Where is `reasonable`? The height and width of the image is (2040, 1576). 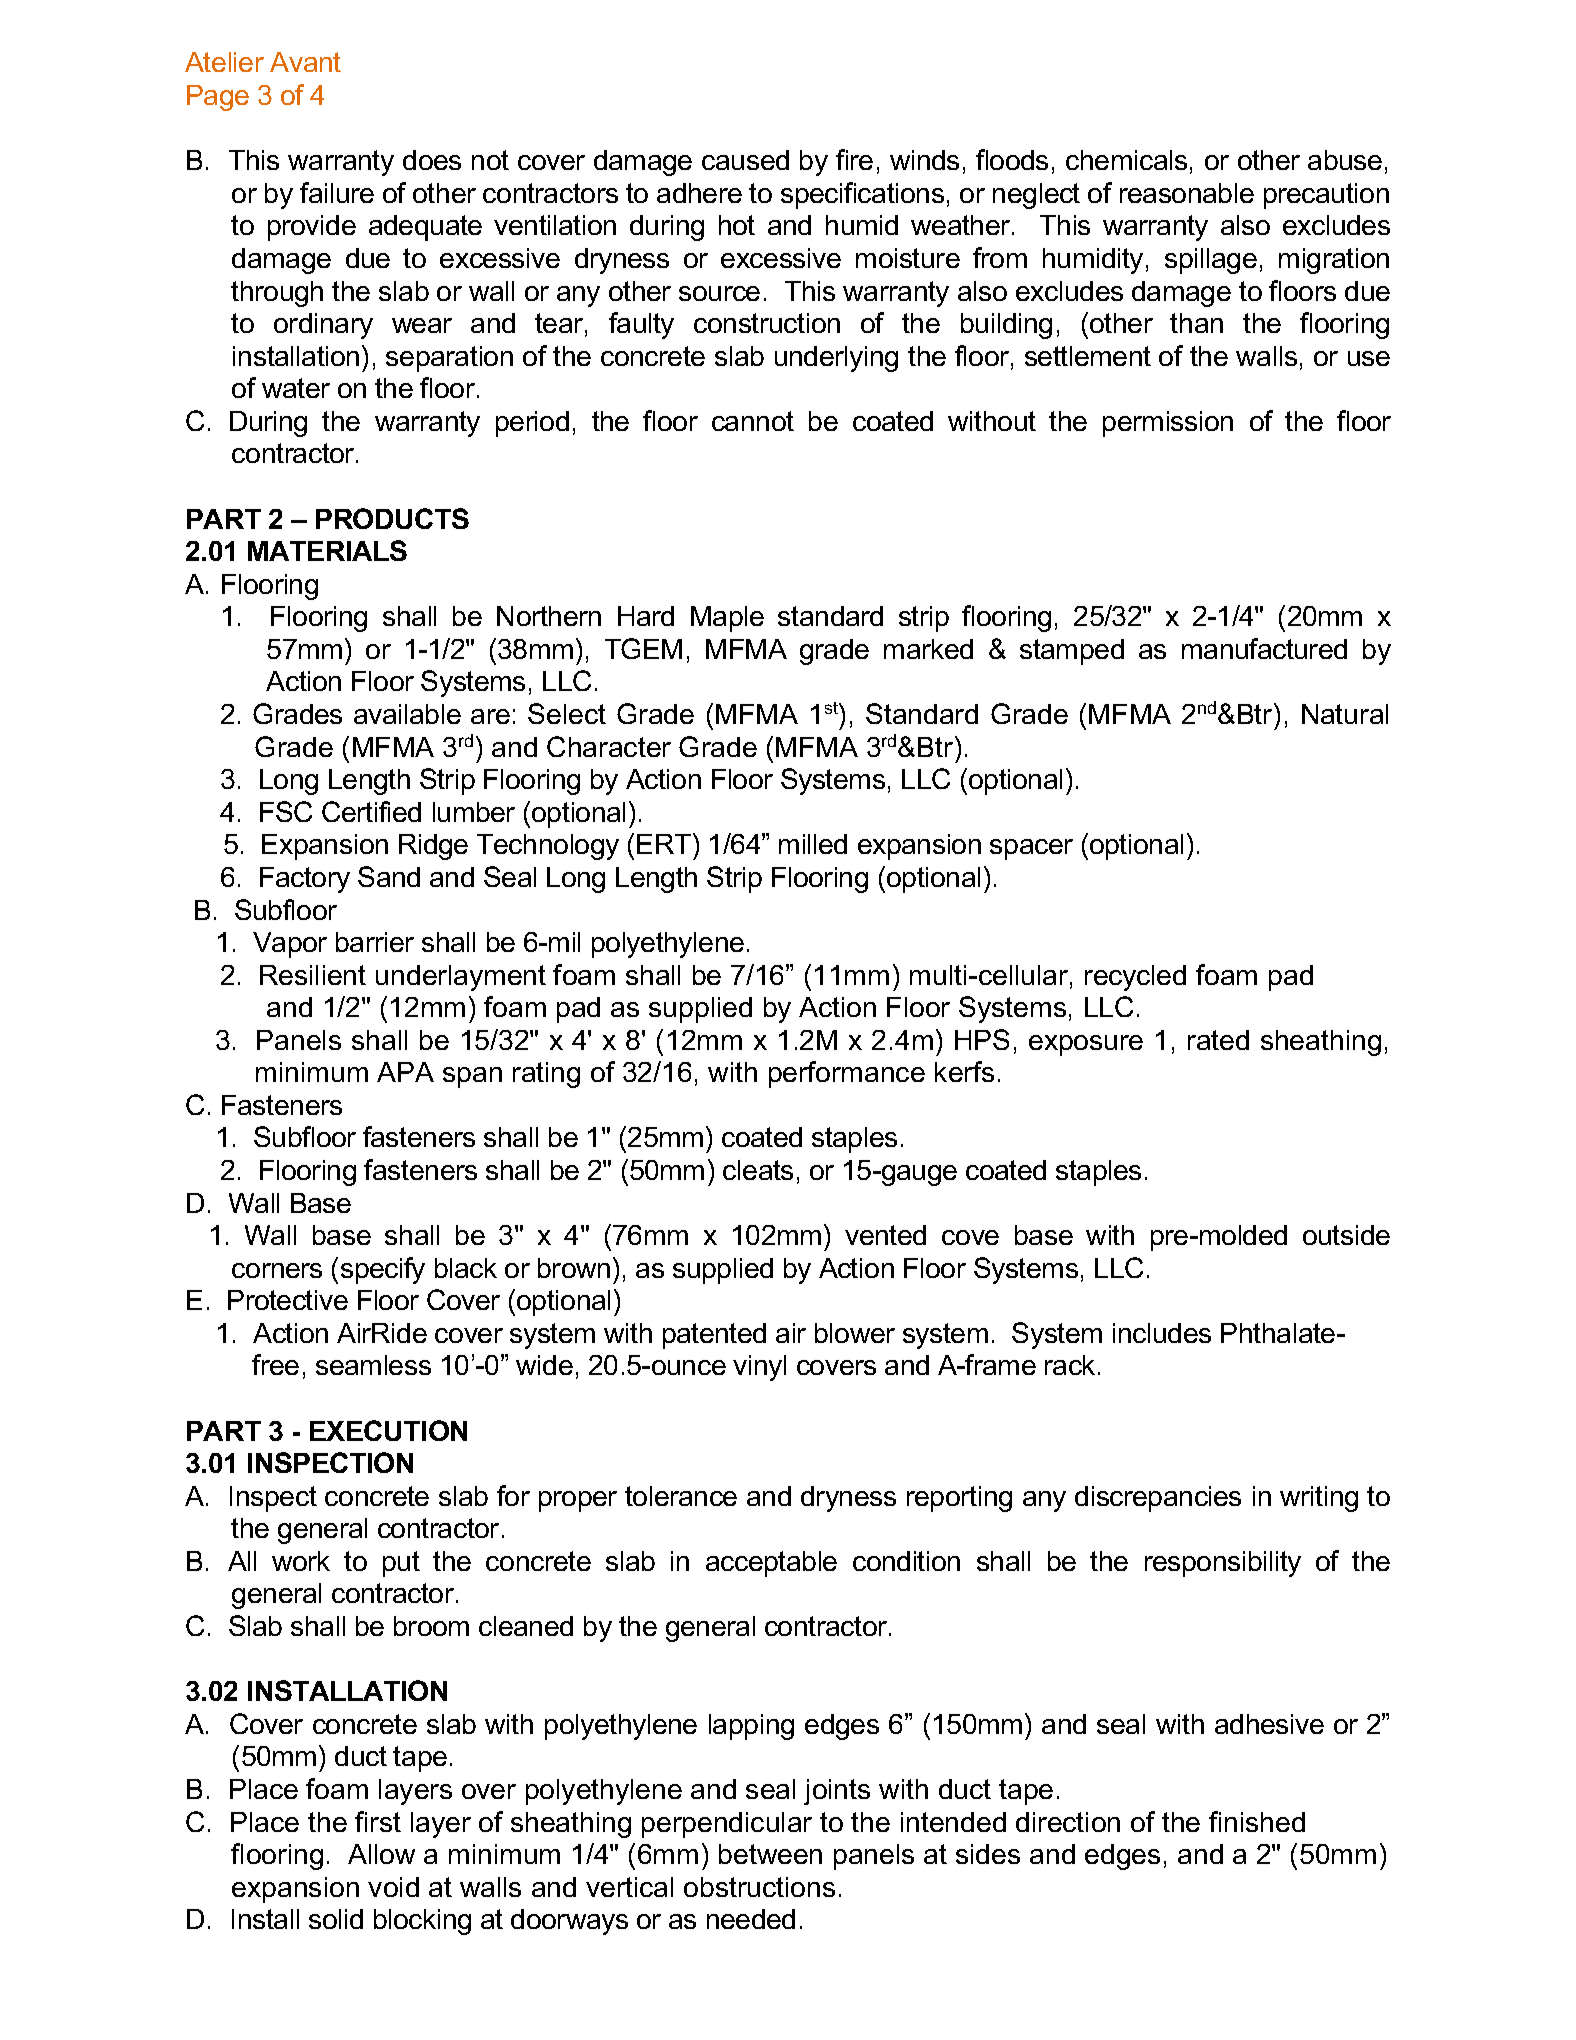 reasonable is located at coordinates (1187, 193).
